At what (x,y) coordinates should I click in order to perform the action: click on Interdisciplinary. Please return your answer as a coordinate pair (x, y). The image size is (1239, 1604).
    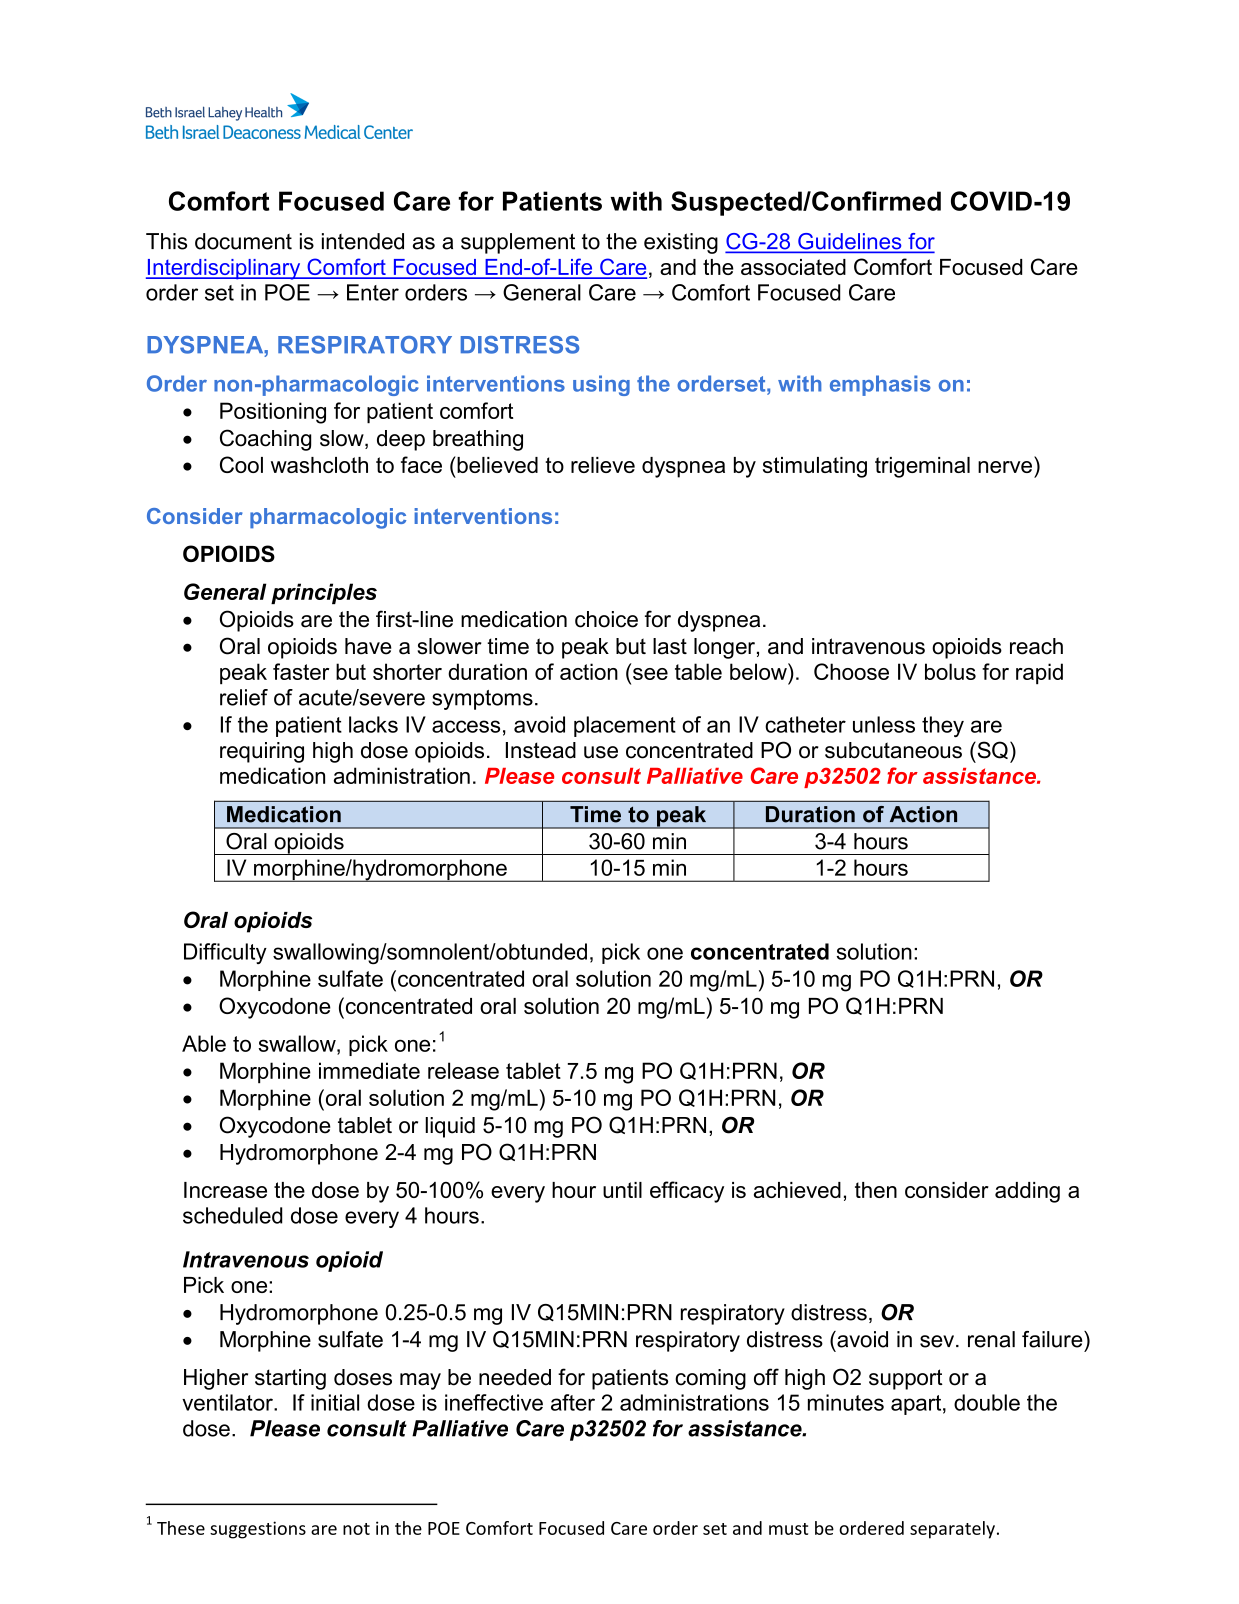
    Looking at the image, I should click on (224, 269).
